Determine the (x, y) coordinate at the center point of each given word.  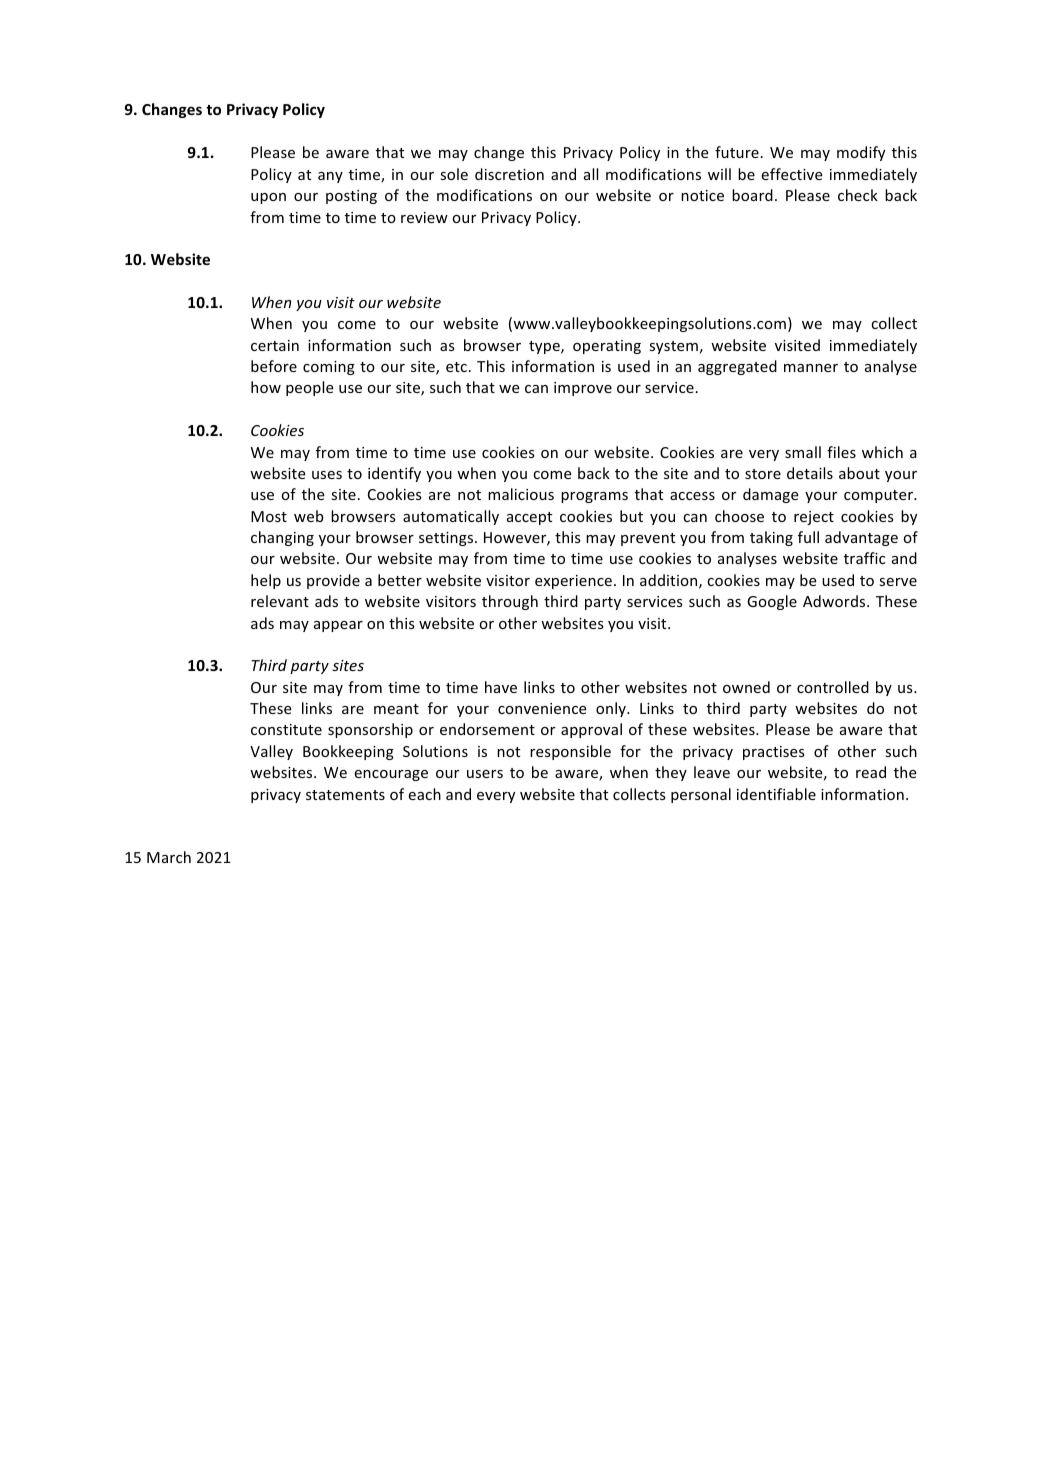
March (169, 857)
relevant (280, 601)
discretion (509, 174)
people (310, 388)
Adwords (835, 601)
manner (811, 368)
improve (583, 389)
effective (792, 174)
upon (268, 198)
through (510, 602)
